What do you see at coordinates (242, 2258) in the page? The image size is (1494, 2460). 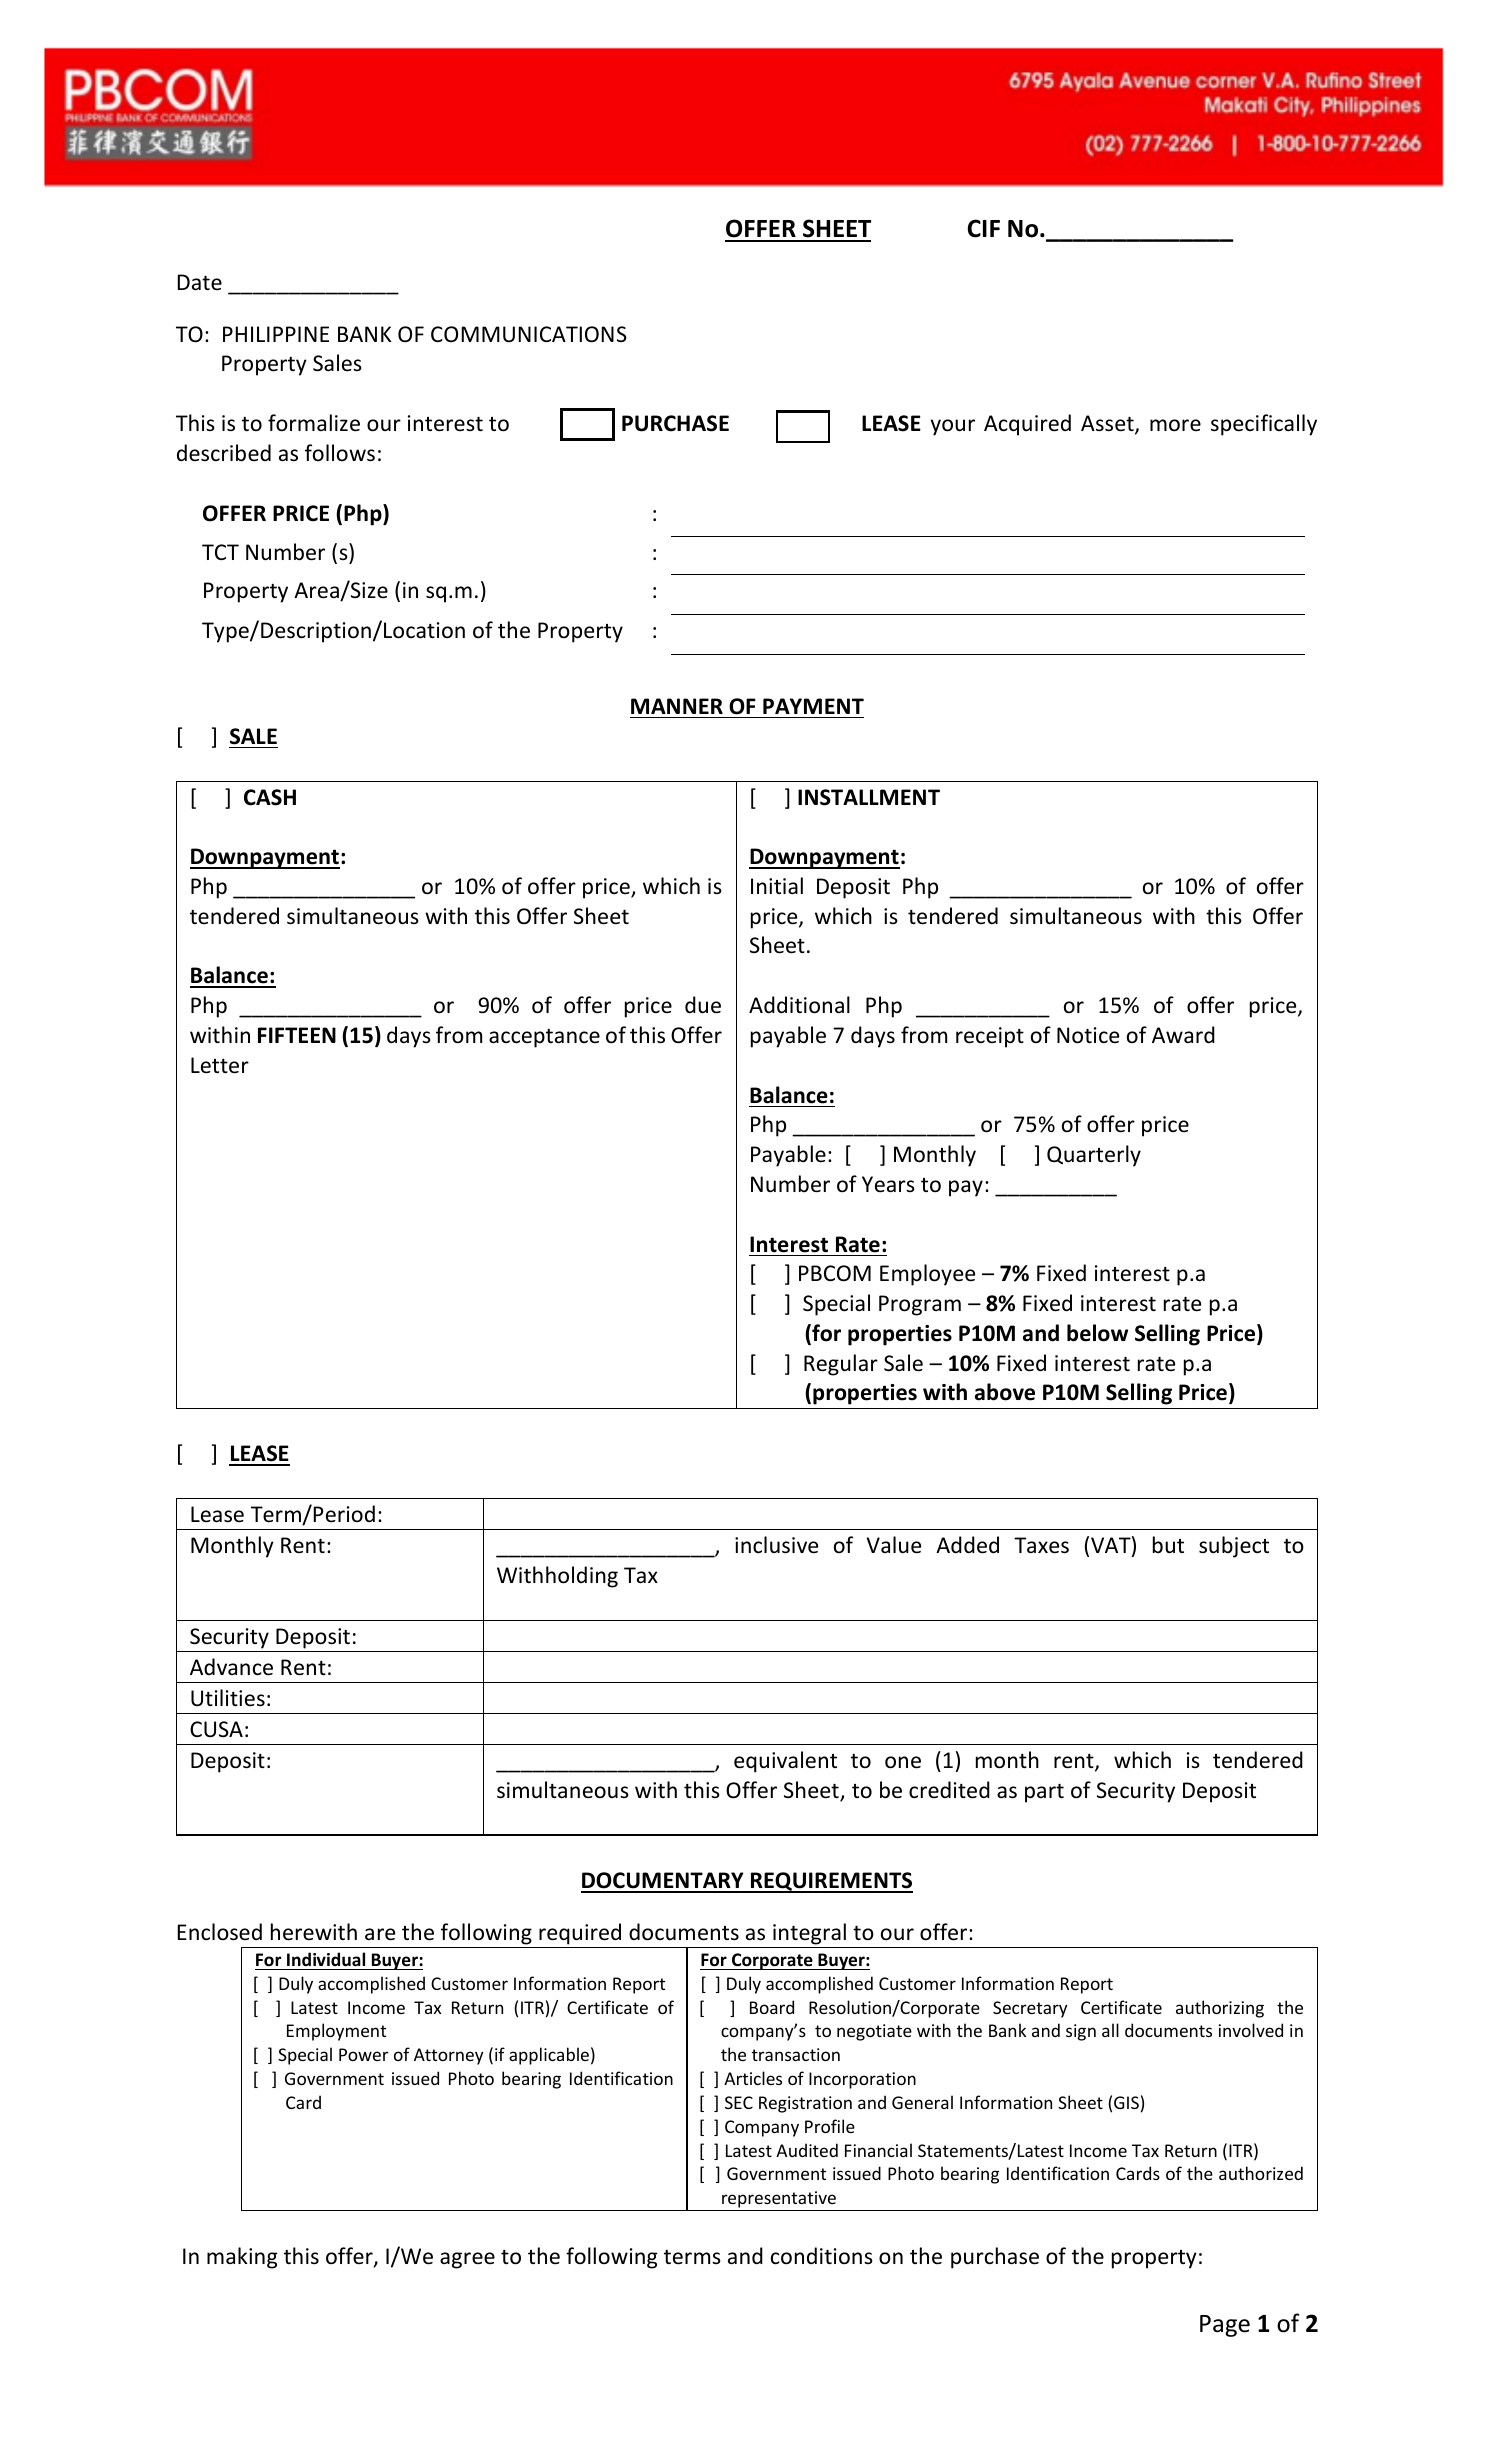 I see `making` at bounding box center [242, 2258].
